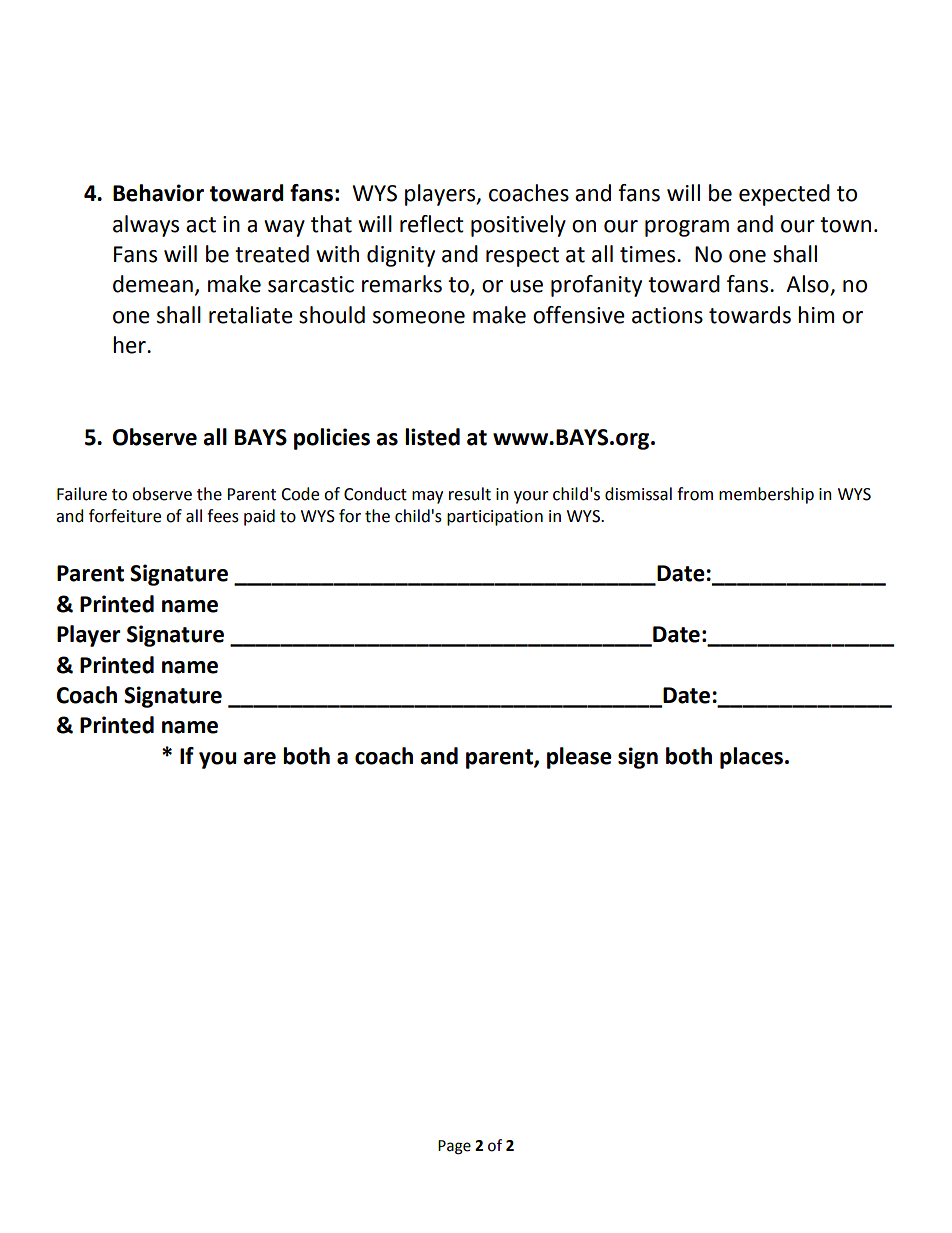 Image resolution: width=952 pixels, height=1233 pixels. I want to click on expected, so click(784, 195).
